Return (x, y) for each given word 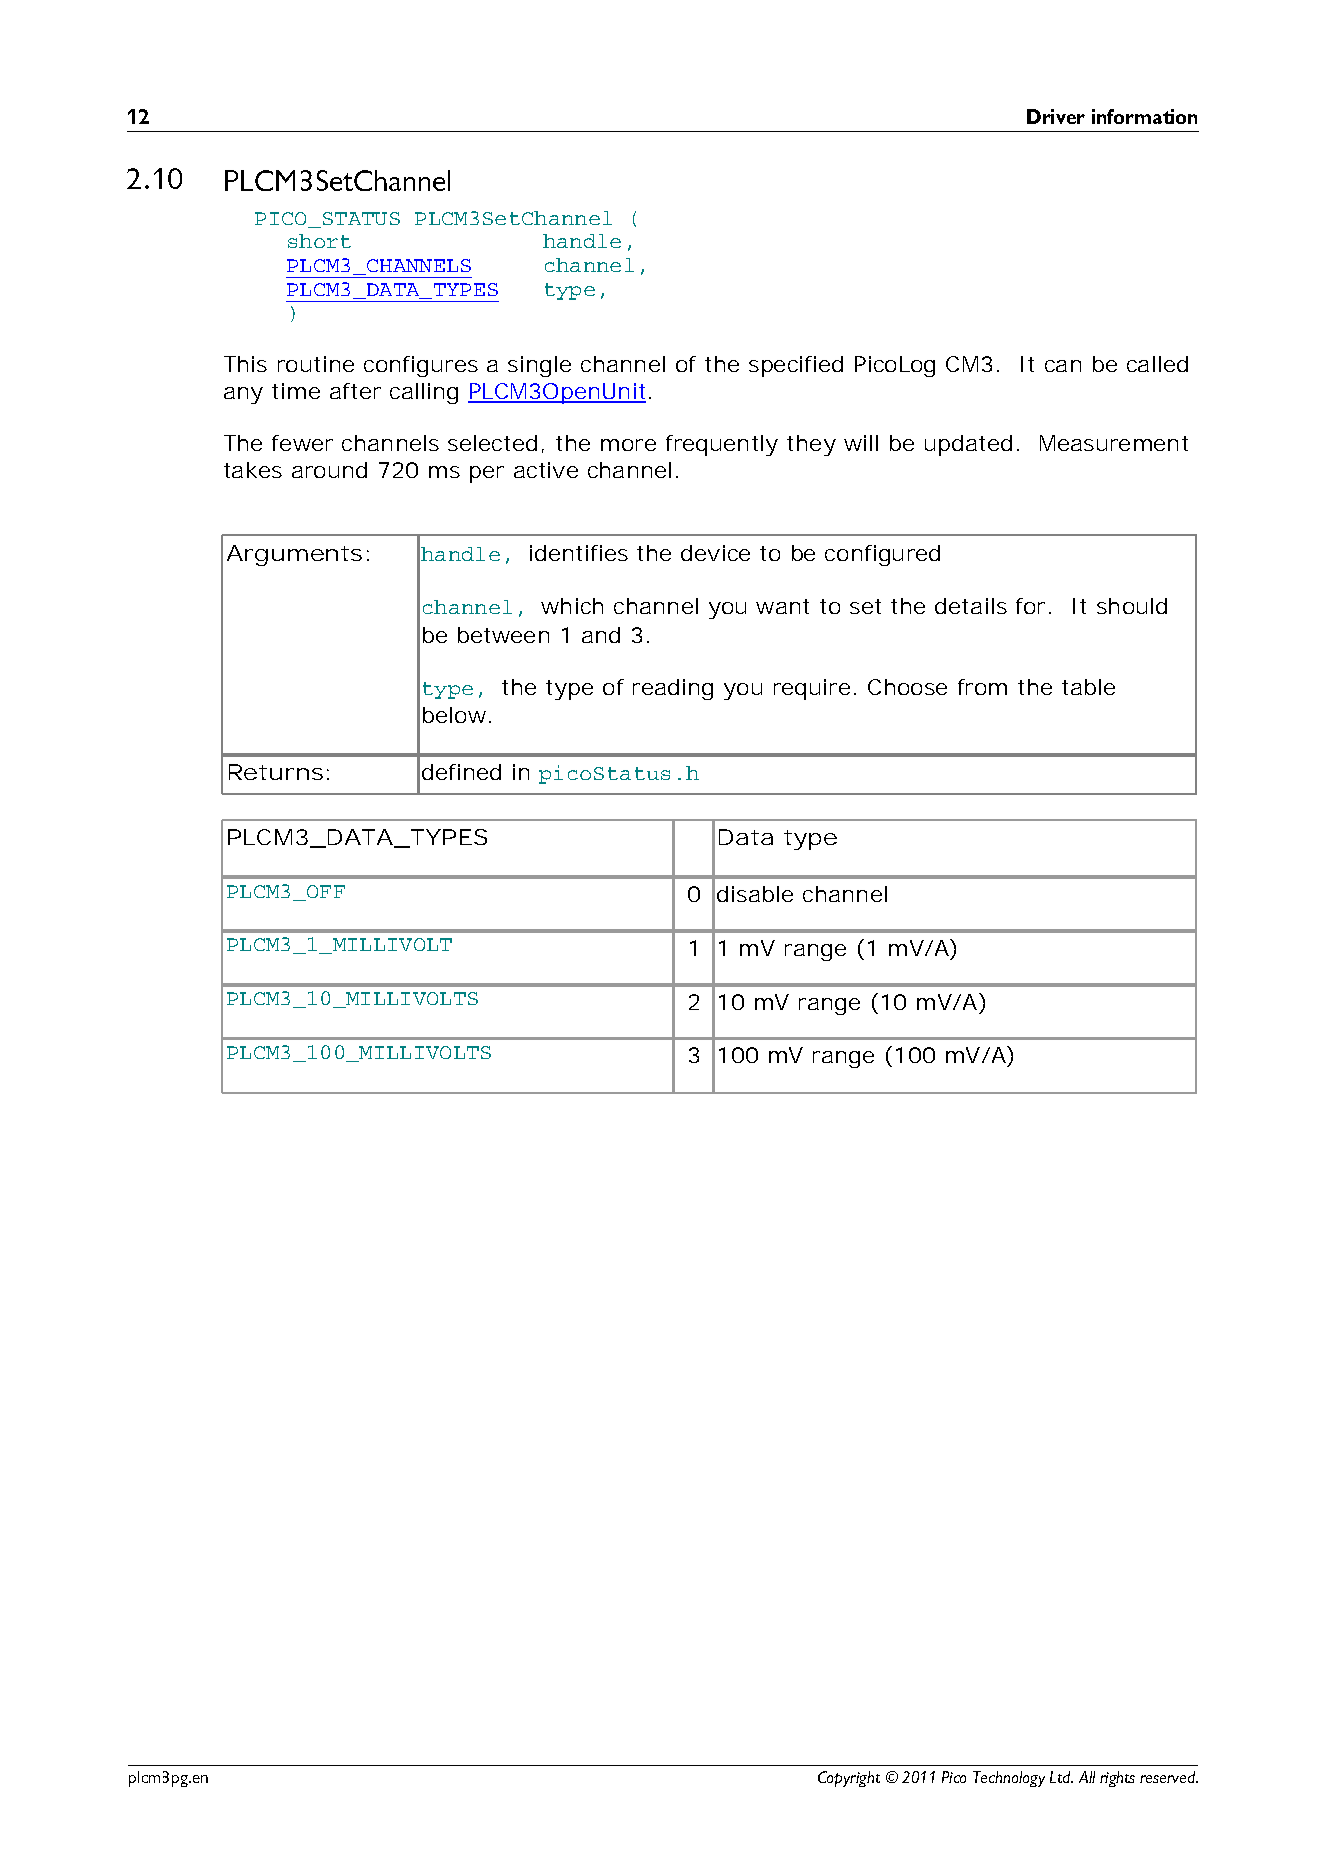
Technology (1009, 1779)
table (1088, 687)
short (319, 241)
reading (673, 689)
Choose (907, 687)
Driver (1056, 116)
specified (796, 366)
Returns (276, 772)
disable (755, 894)
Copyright (849, 1779)
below (454, 715)
